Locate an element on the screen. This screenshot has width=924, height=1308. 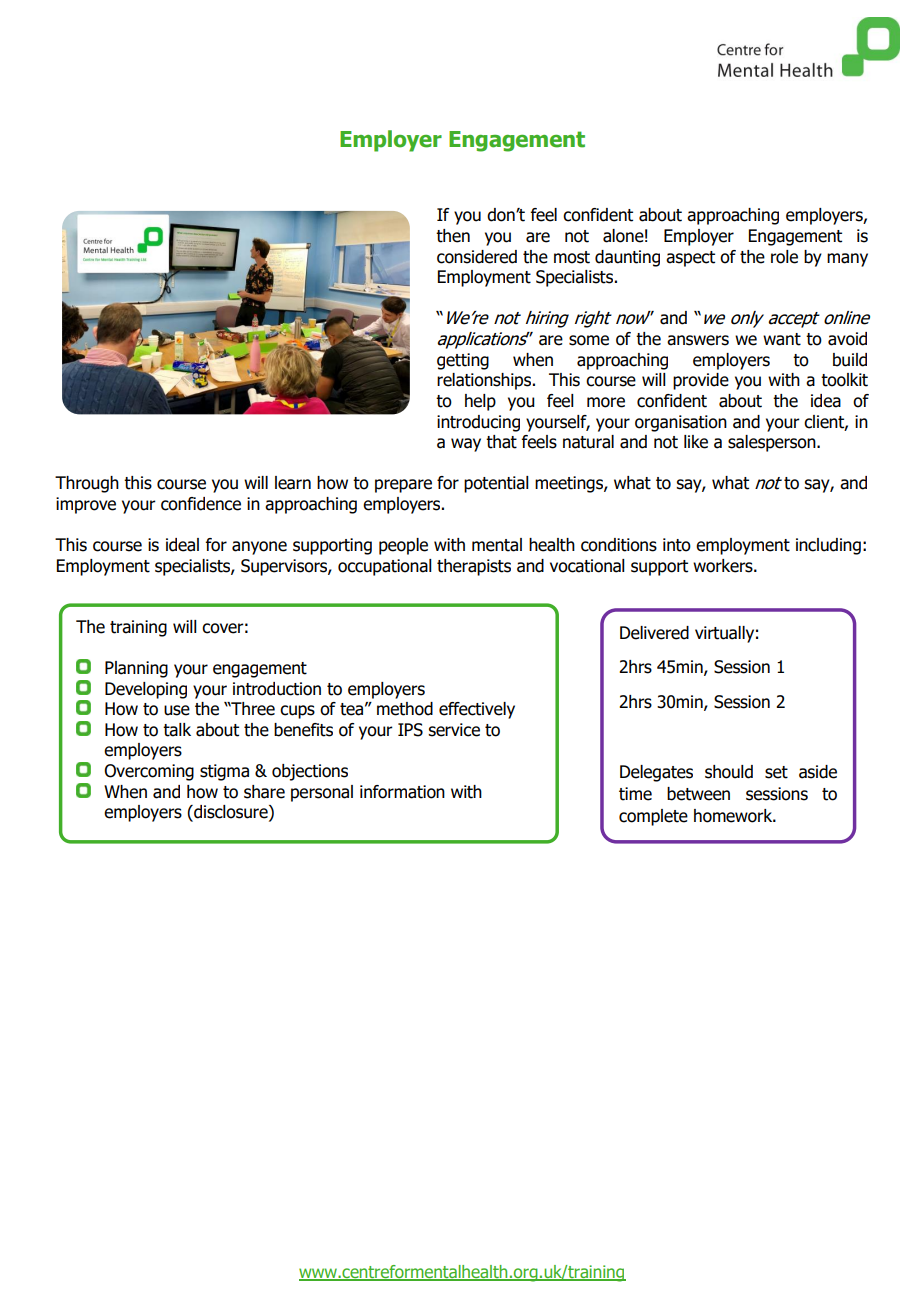
role is located at coordinates (784, 257).
